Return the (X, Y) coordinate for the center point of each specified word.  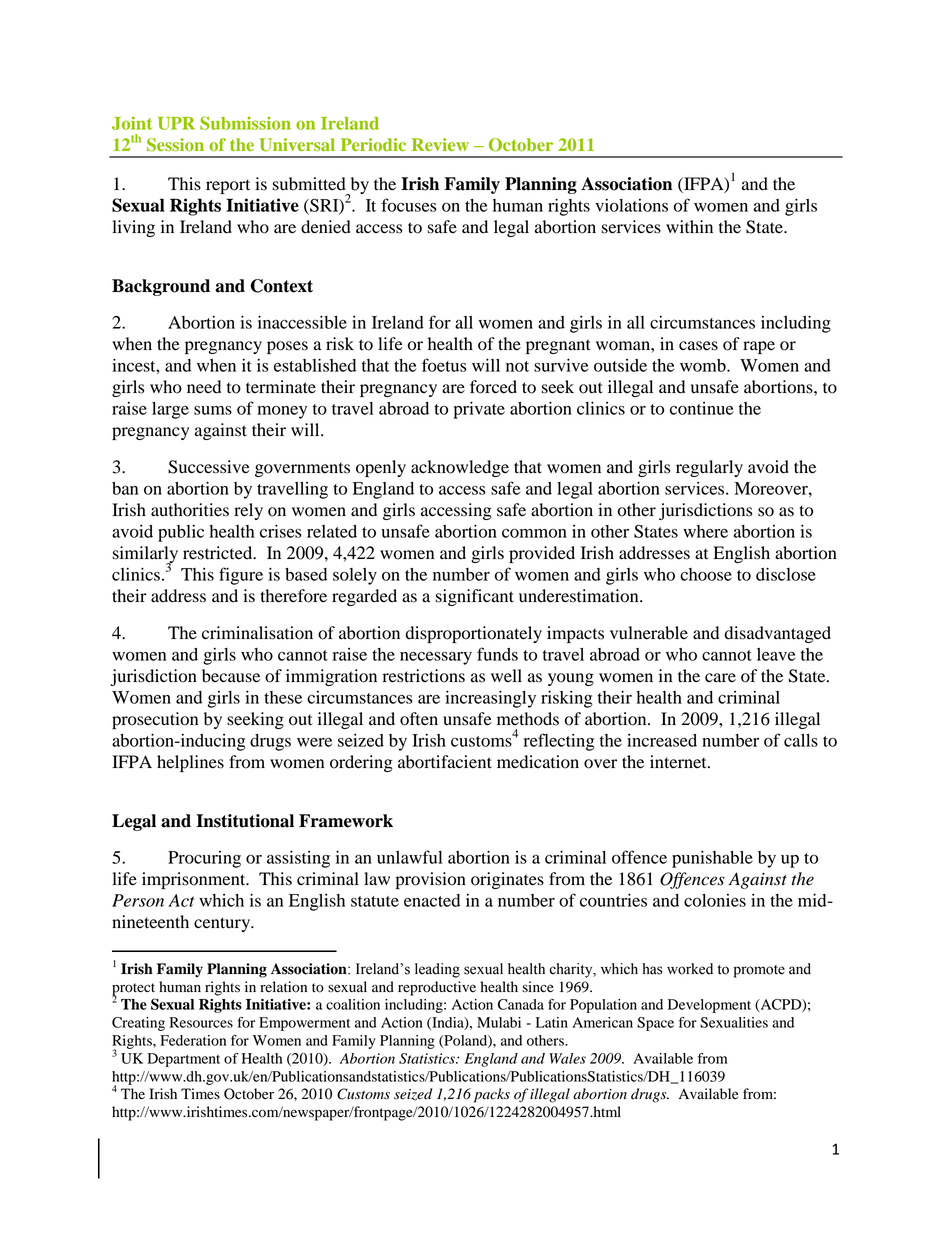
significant (475, 597)
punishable (712, 859)
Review (440, 144)
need (204, 387)
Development (709, 1006)
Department (184, 1060)
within (689, 227)
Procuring (204, 859)
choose (706, 574)
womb (704, 365)
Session (175, 145)
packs (492, 1095)
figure (241, 576)
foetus (444, 365)
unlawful (409, 857)
